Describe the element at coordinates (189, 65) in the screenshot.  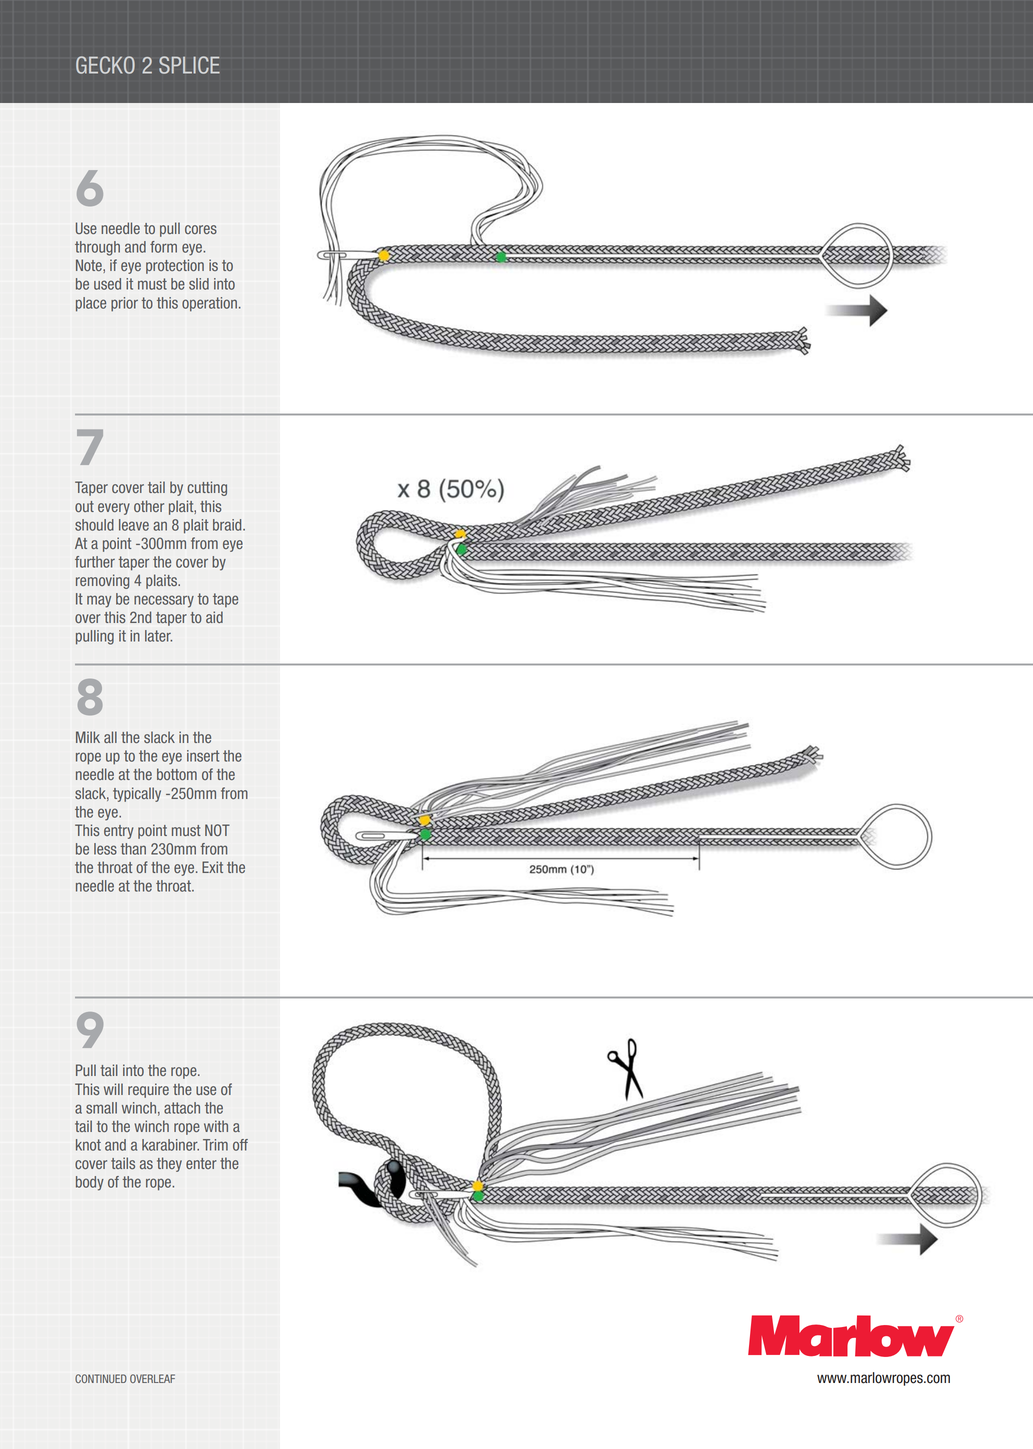
I see `SPLICE` at that location.
